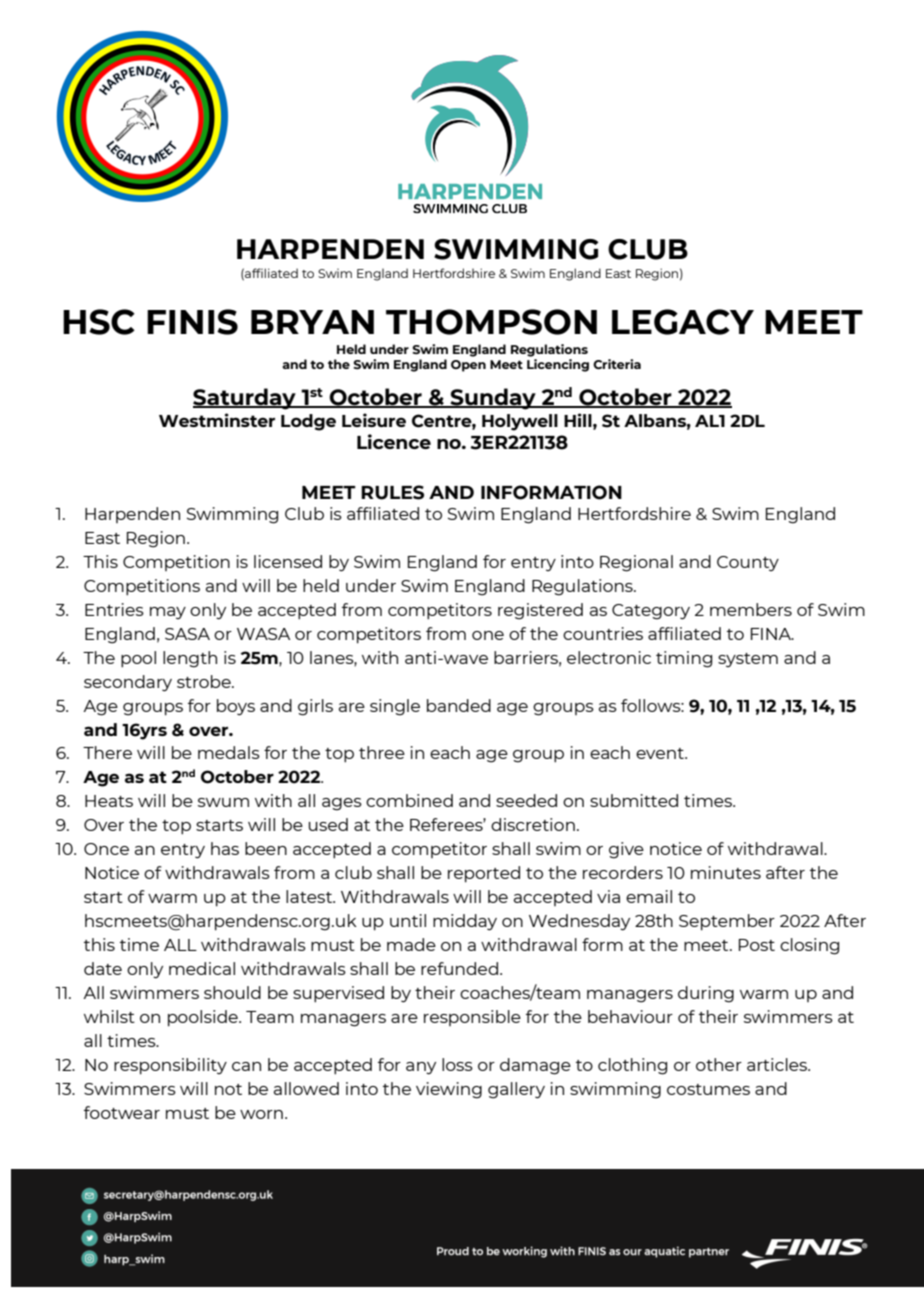 The image size is (924, 1308). I want to click on Open, so click(468, 366).
